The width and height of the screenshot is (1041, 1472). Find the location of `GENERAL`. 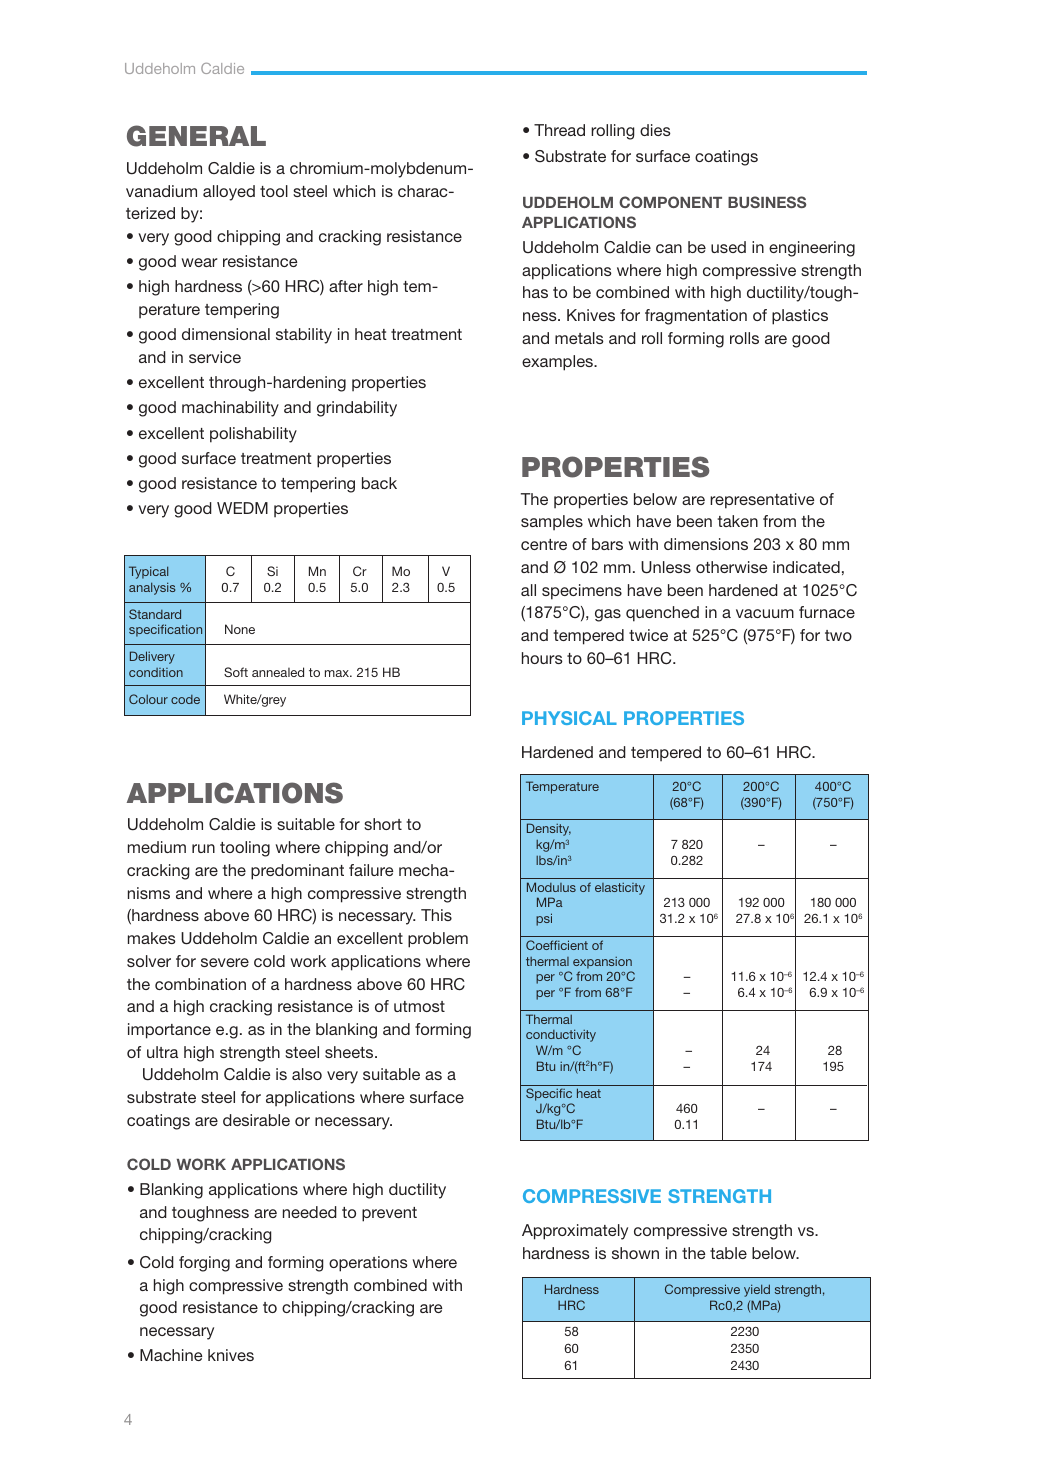

GENERAL is located at coordinates (196, 136).
